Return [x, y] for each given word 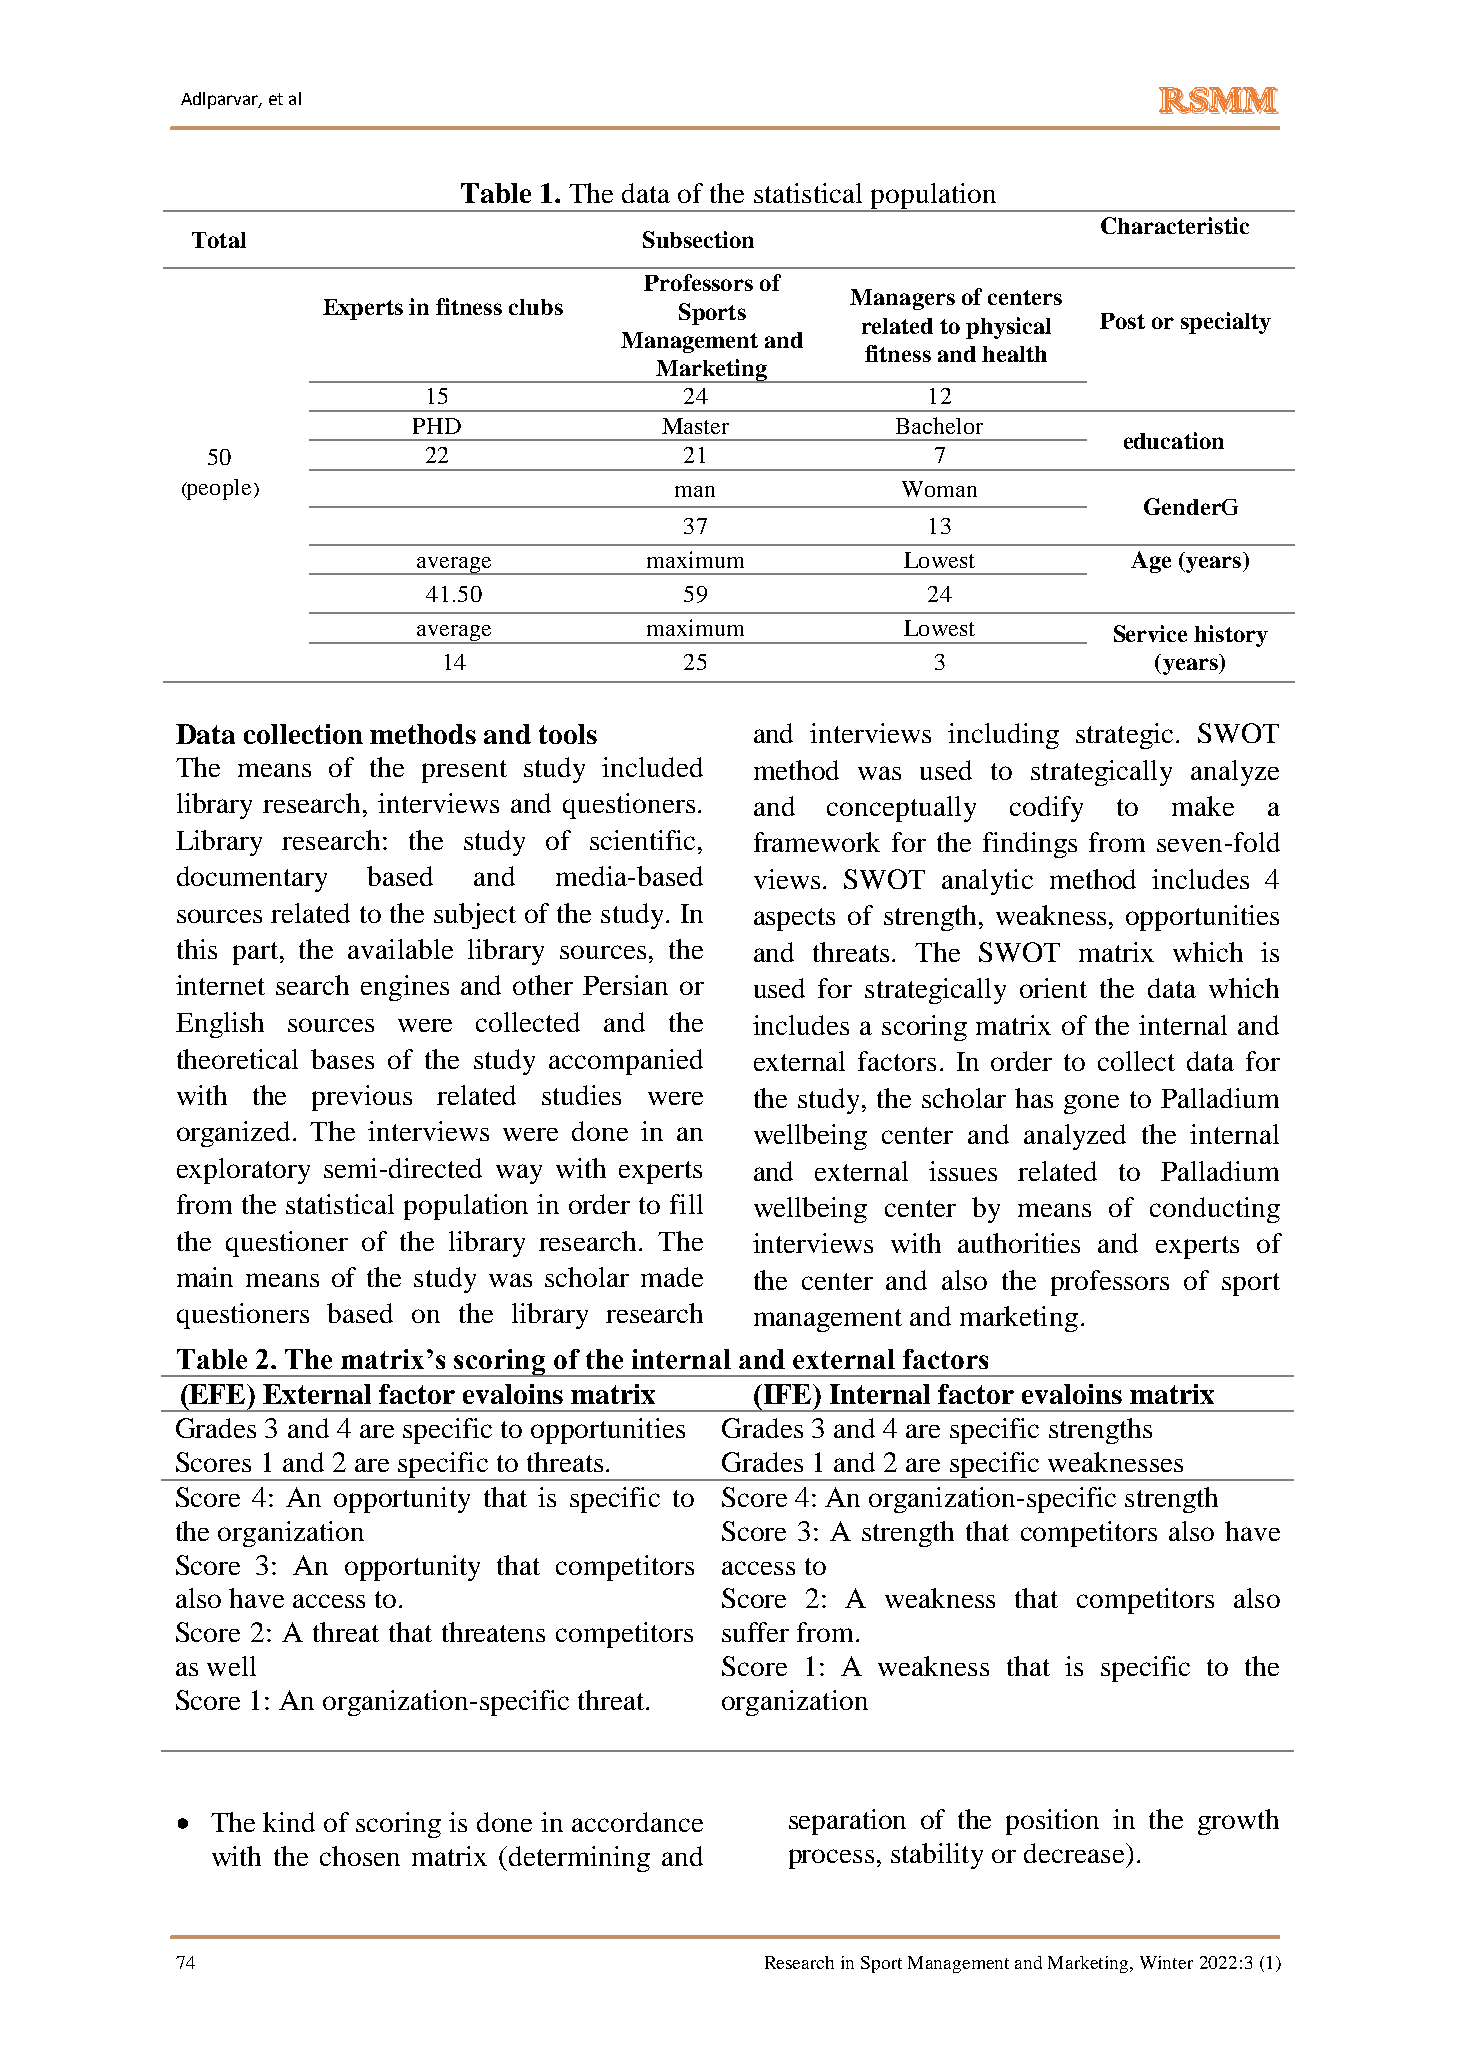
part [255, 953]
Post [1122, 321]
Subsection [698, 239]
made [672, 1277]
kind [289, 1822]
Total [219, 240]
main [205, 1277]
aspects [794, 919]
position [1052, 1822]
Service [1150, 633]
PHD [437, 426]
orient [1053, 988]
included [652, 767]
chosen [360, 1856]
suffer [755, 1632]
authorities [1019, 1243]
